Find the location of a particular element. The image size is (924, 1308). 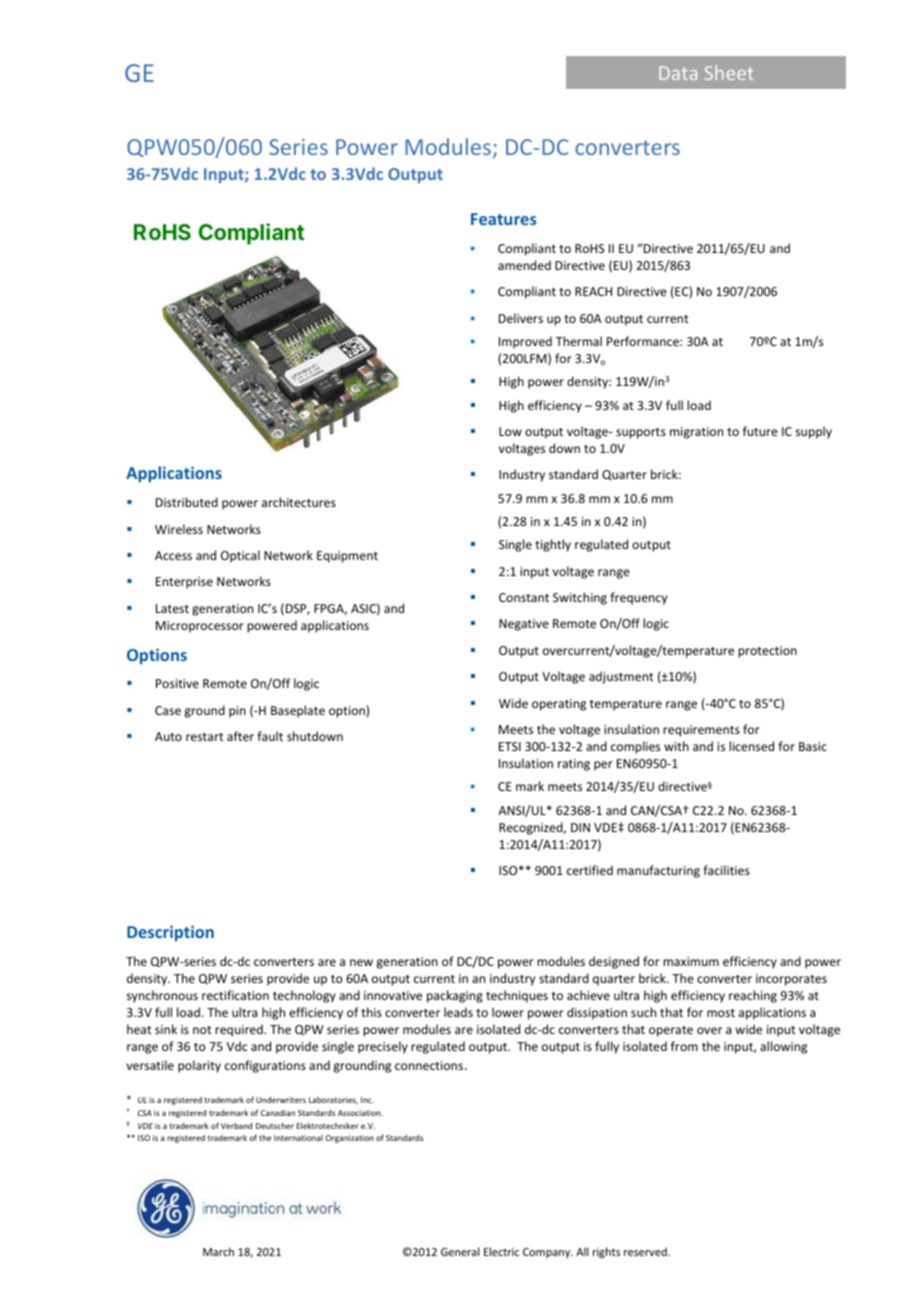

Features is located at coordinates (504, 219).
